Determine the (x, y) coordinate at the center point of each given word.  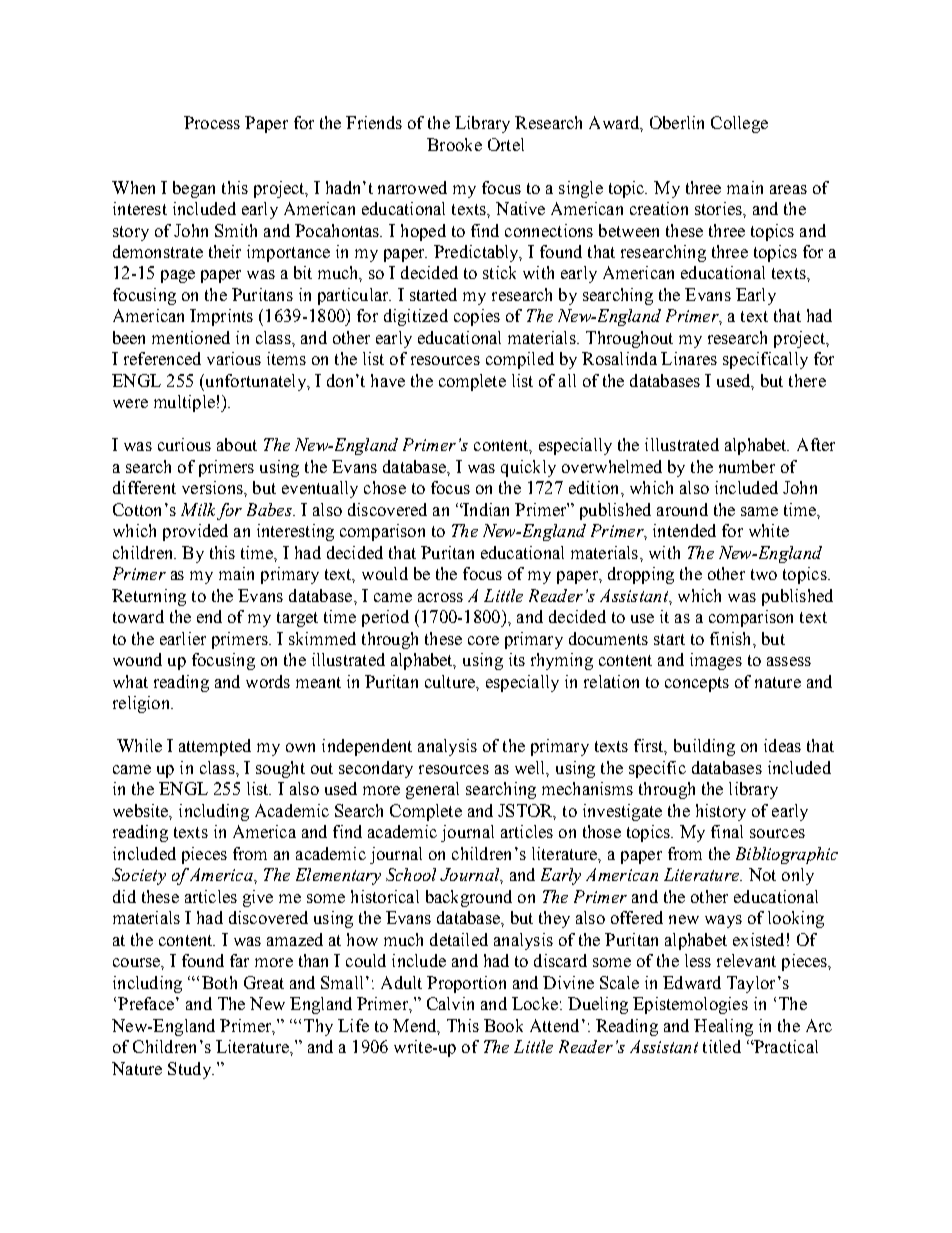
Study (190, 1070)
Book (503, 1025)
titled (722, 1046)
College (739, 124)
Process (212, 122)
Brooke (454, 144)
